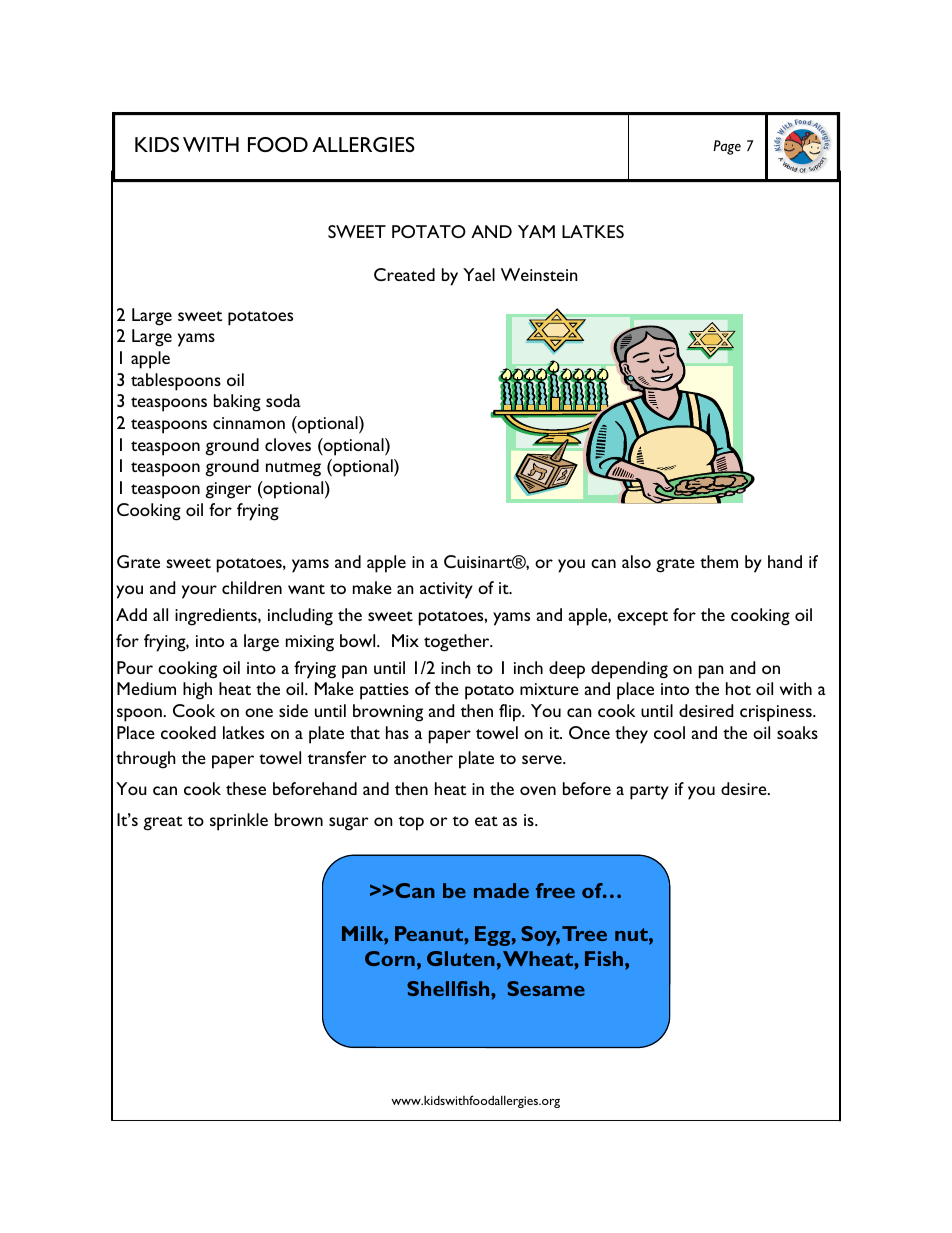 The height and width of the image is (1233, 952). What do you see at coordinates (199, 592) in the image?
I see `your` at bounding box center [199, 592].
